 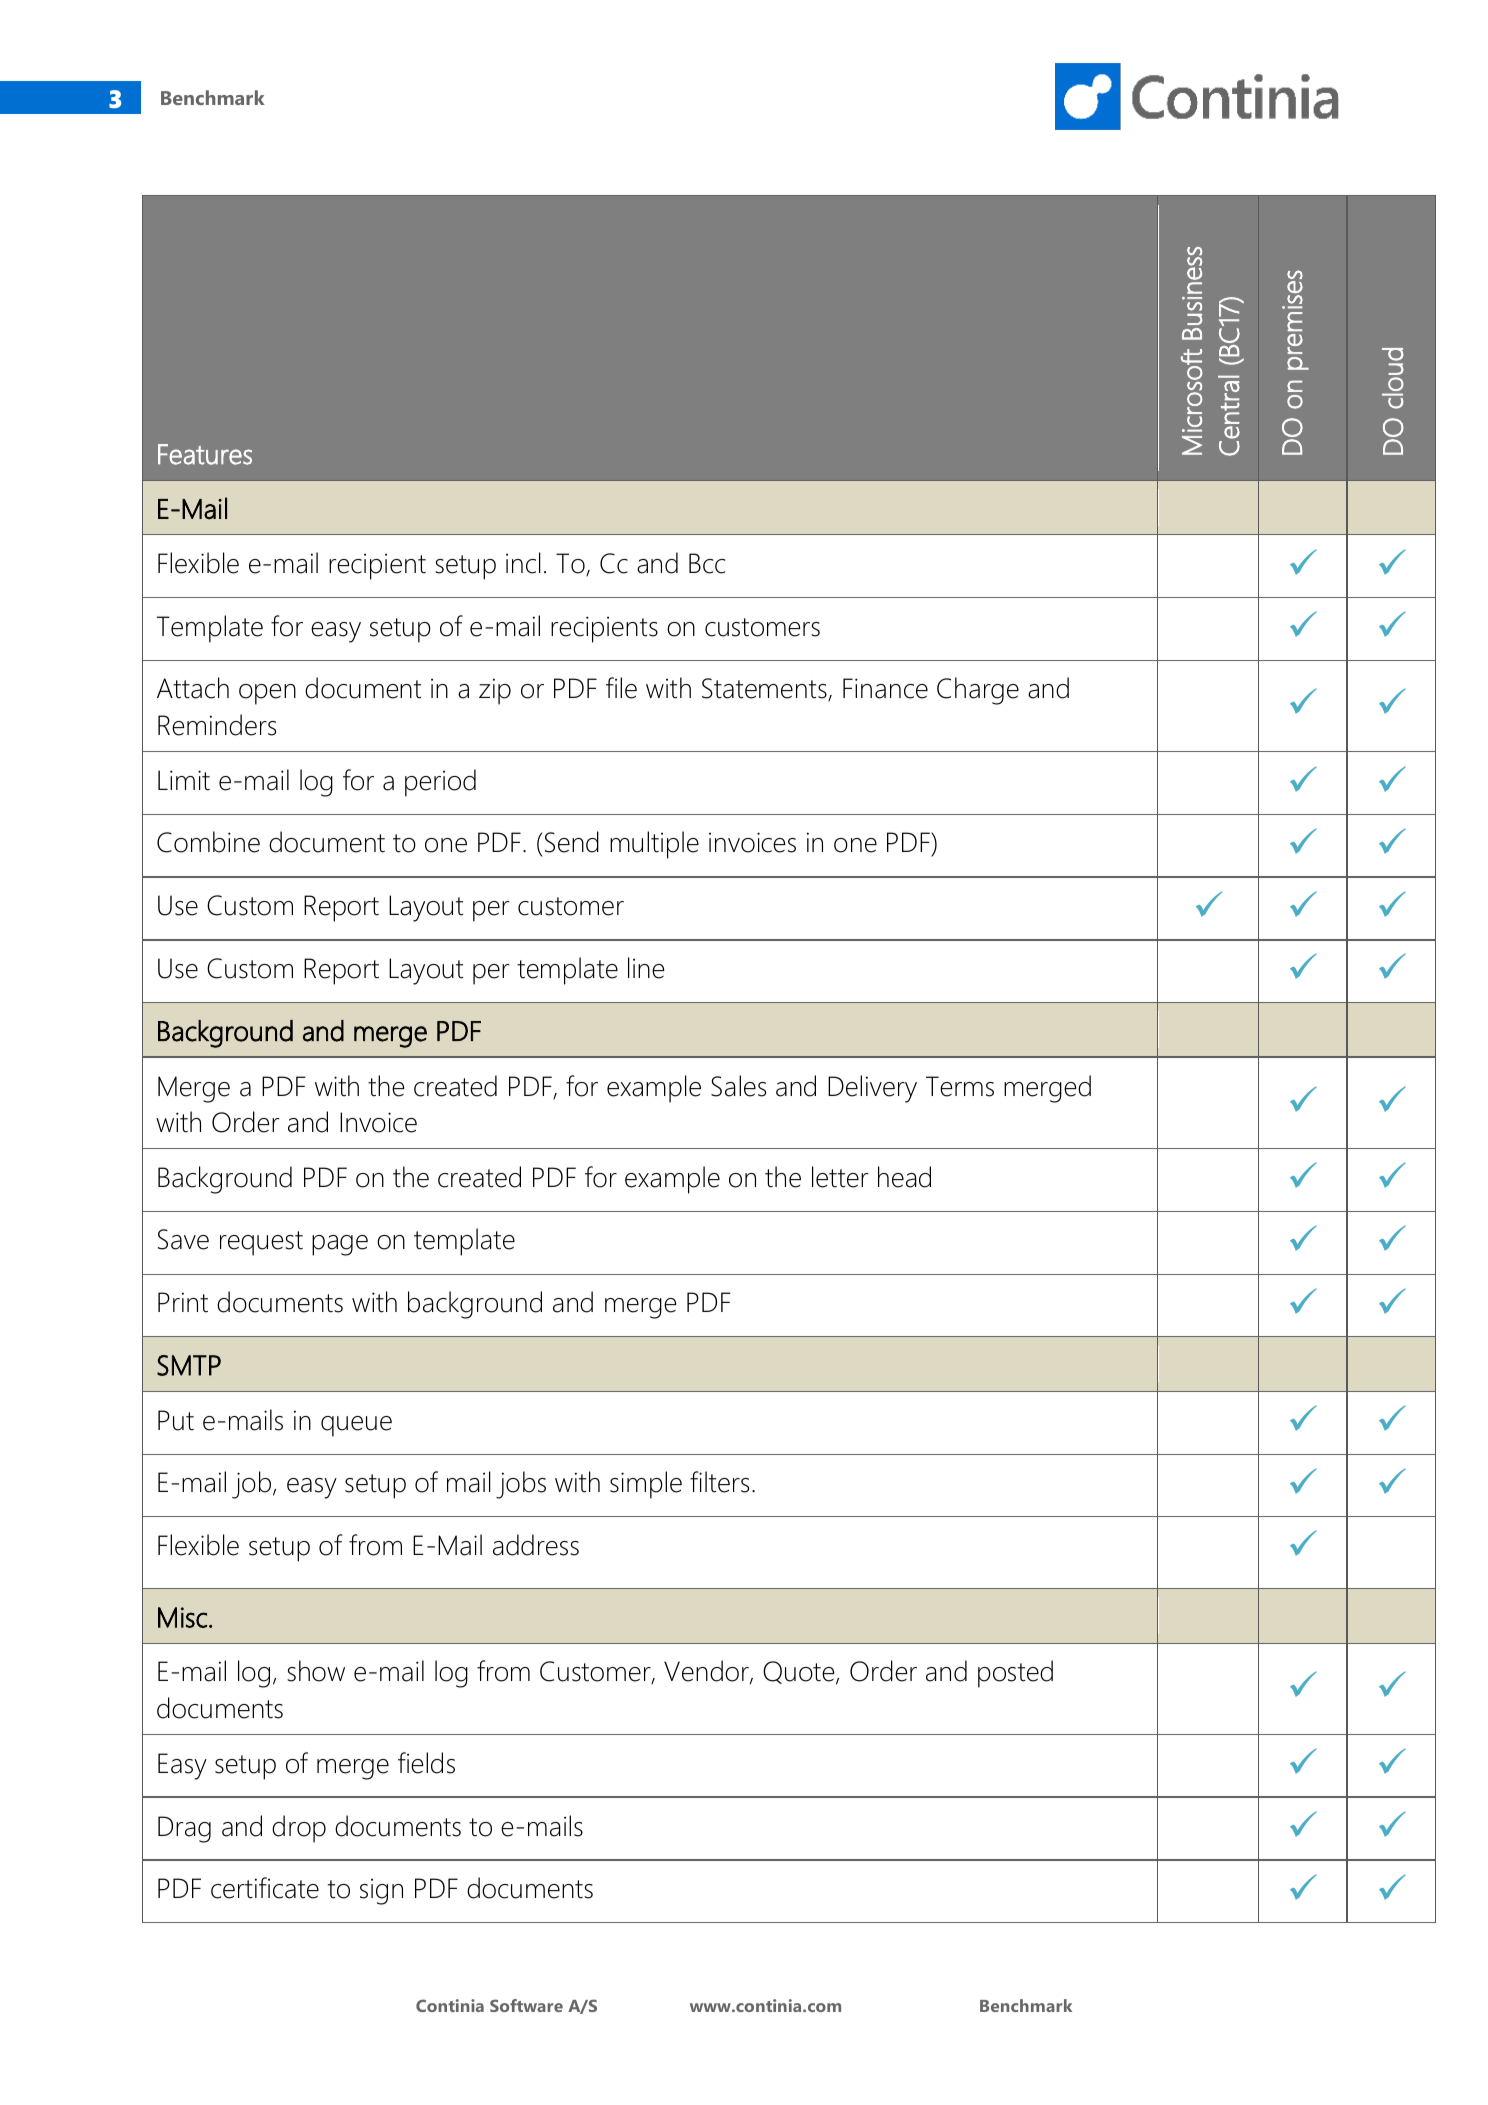 I want to click on simple, so click(x=646, y=1485).
